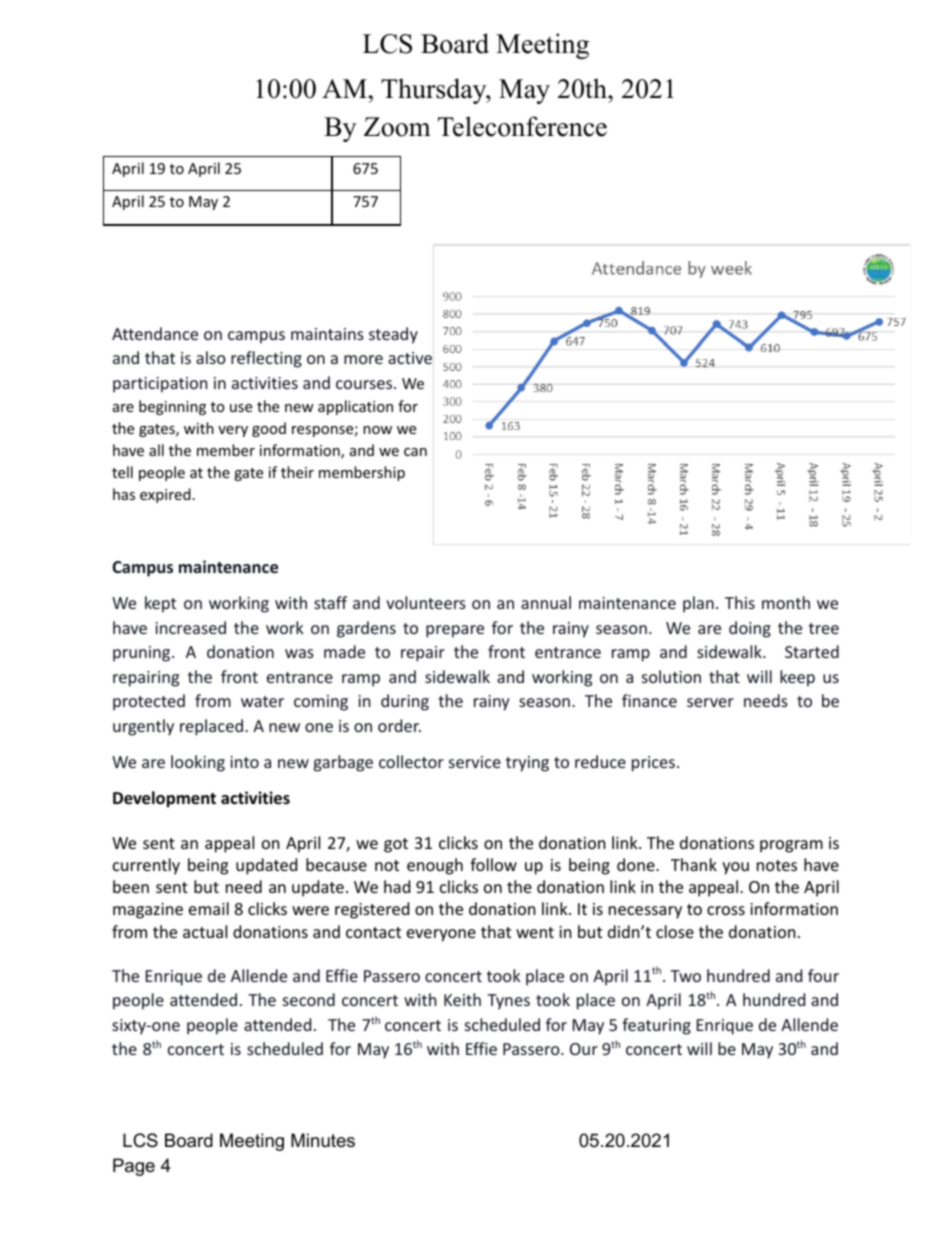 Image resolution: width=952 pixels, height=1233 pixels. Describe the element at coordinates (397, 127) in the page. I see `Zoom` at that location.
